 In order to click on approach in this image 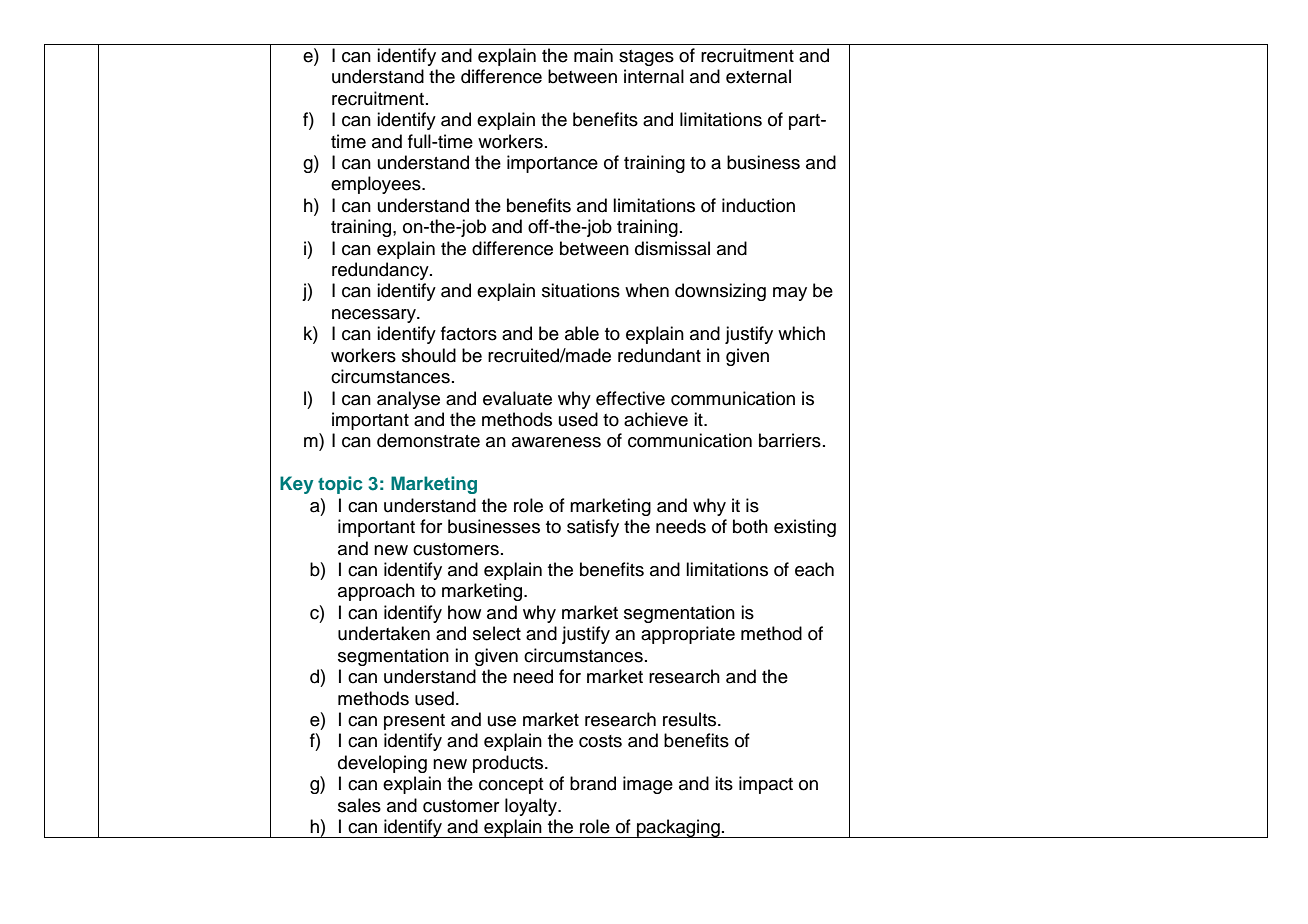, I will do `click(376, 592)`.
